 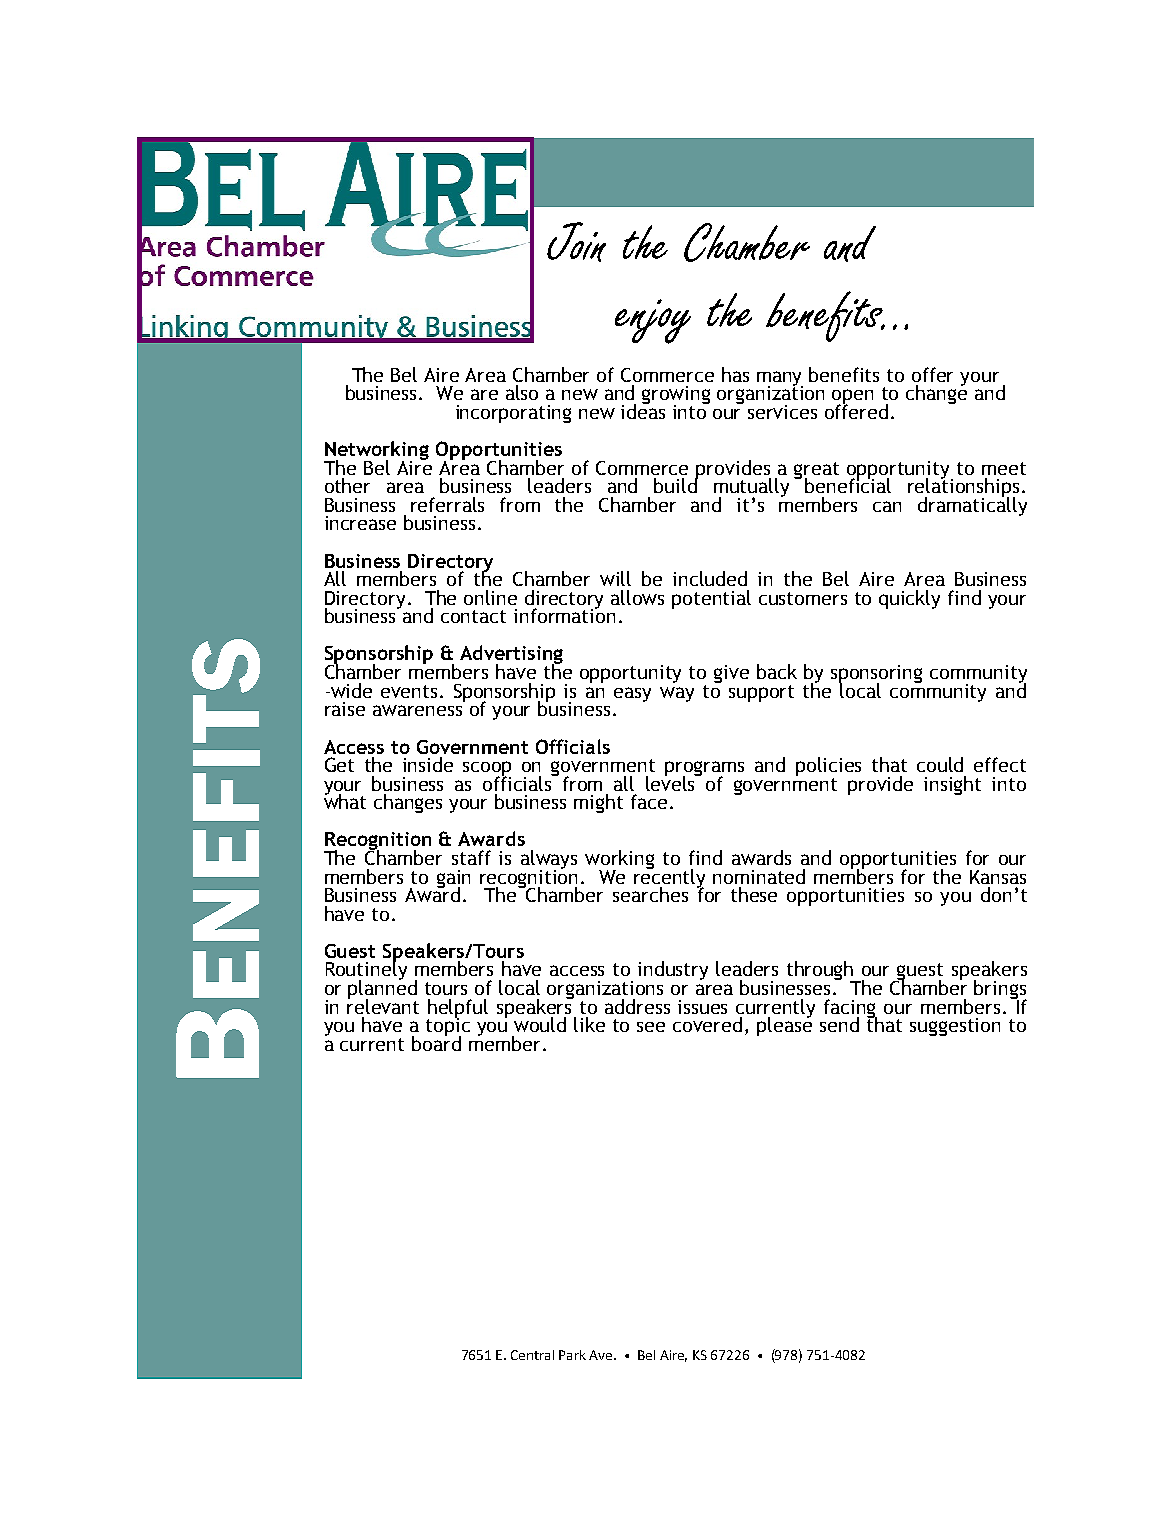 I want to click on can, so click(x=887, y=506).
